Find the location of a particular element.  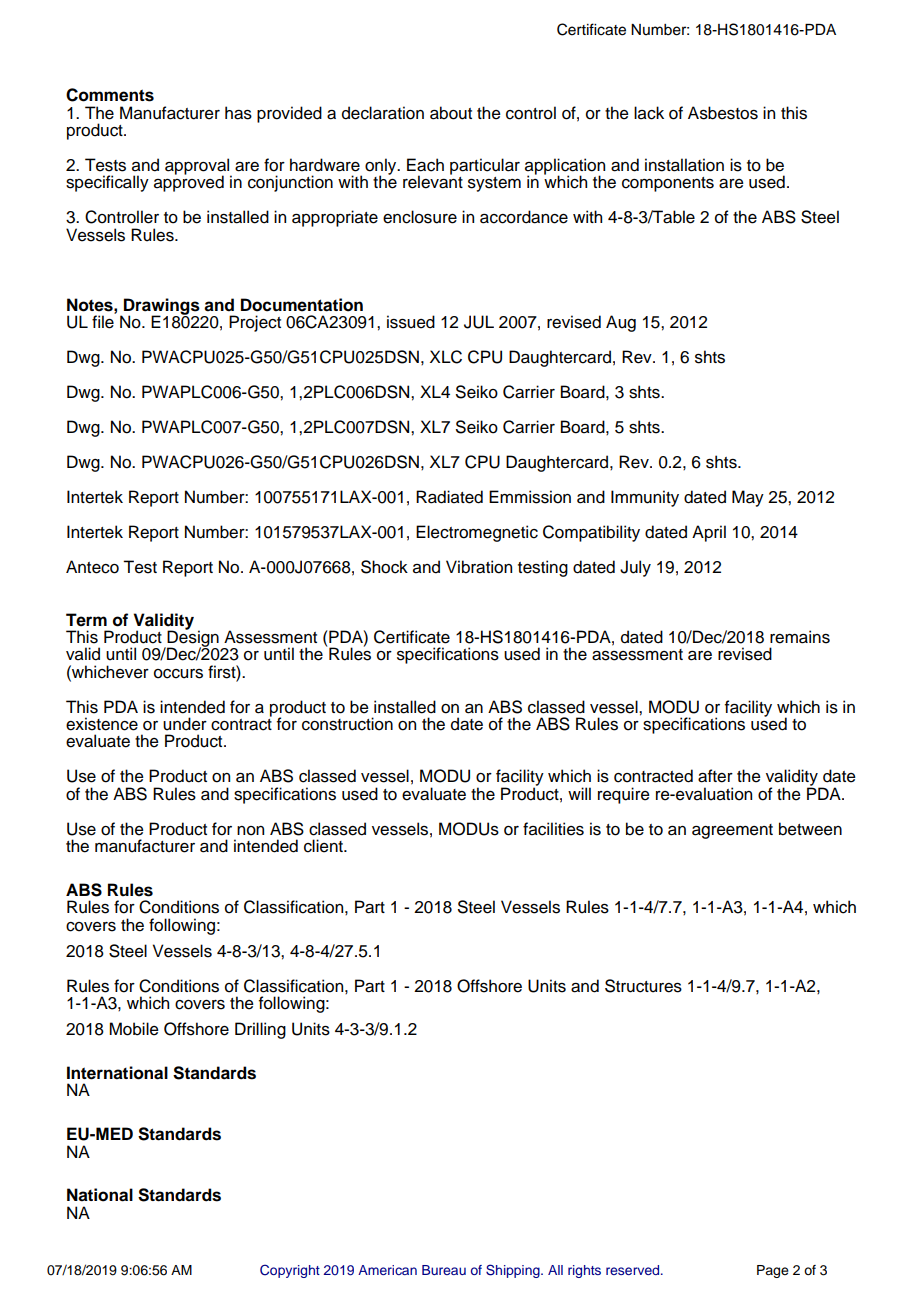

remains is located at coordinates (800, 637).
